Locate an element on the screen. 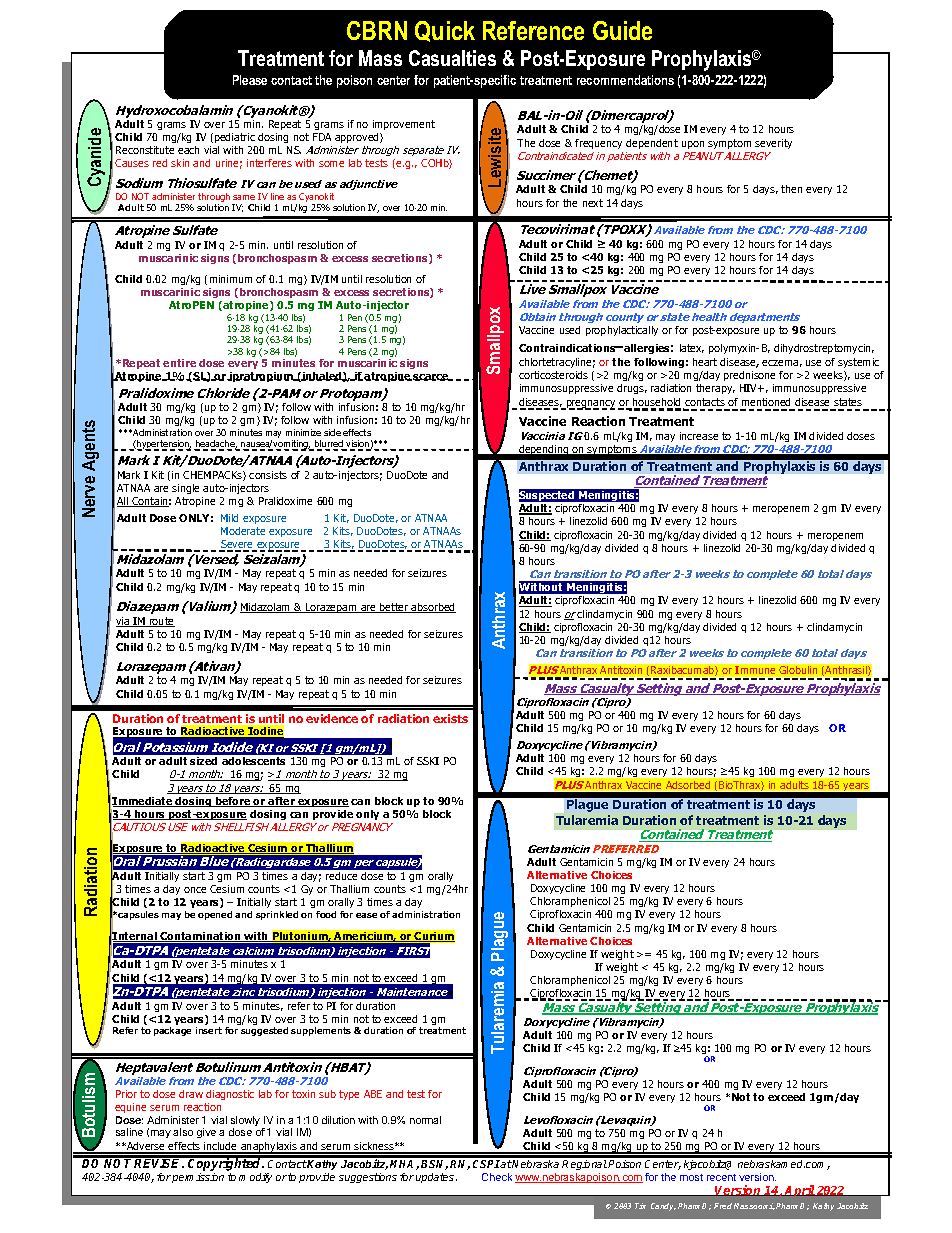 Image resolution: width=952 pixels, height=1233 pixels. minimum is located at coordinates (231, 279).
